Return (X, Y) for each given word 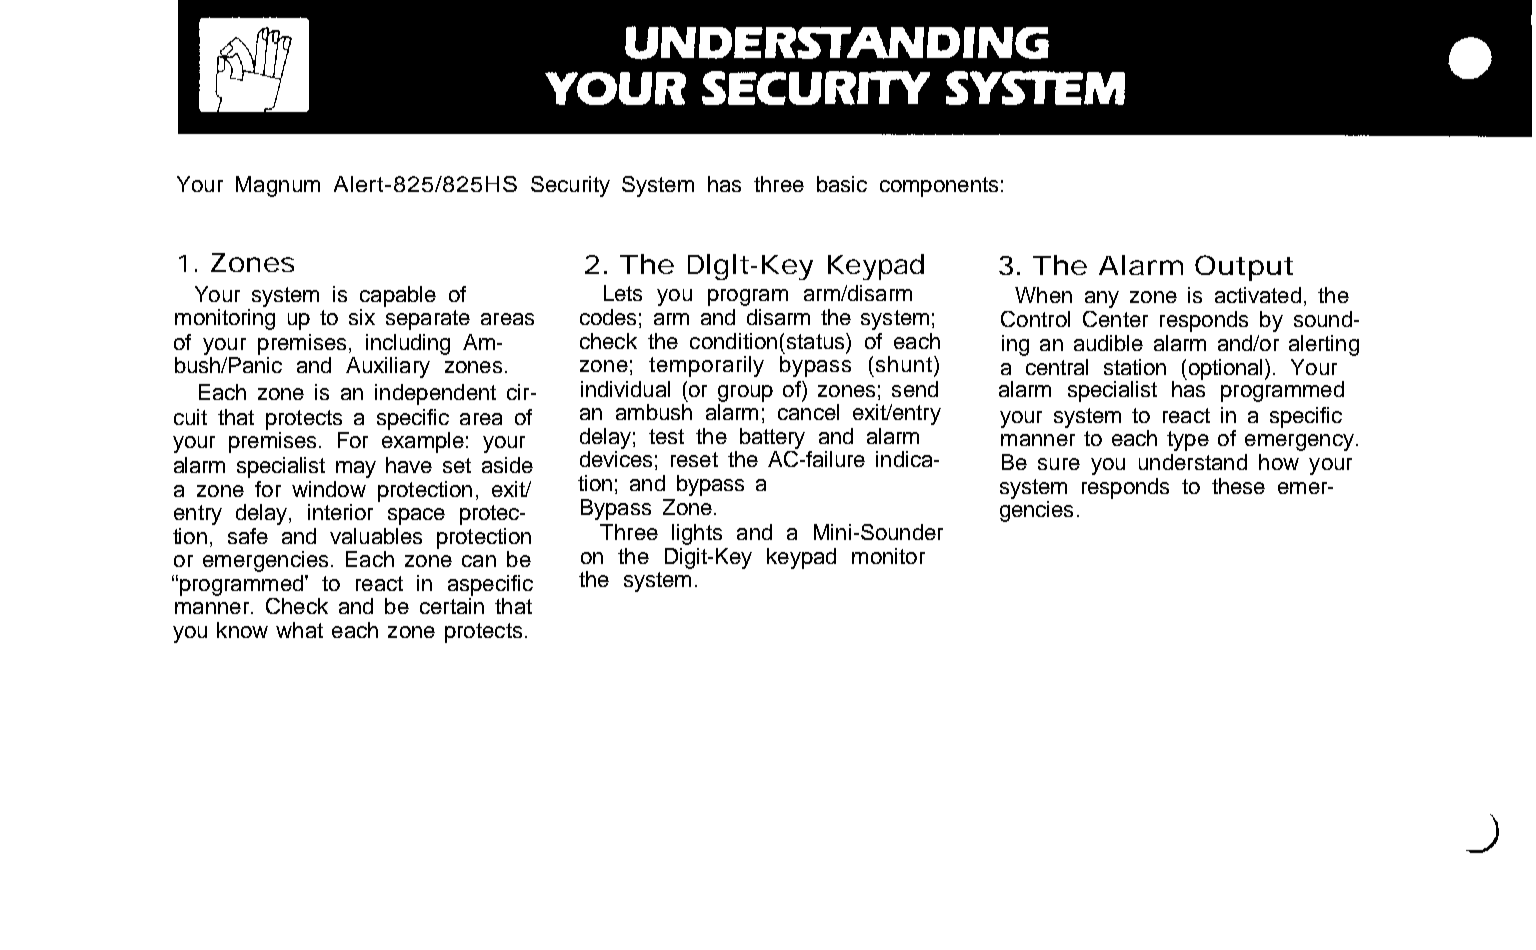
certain (452, 606)
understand (1193, 462)
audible (1108, 343)
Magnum (278, 186)
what (299, 630)
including (408, 344)
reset (694, 459)
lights (697, 534)
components (939, 187)
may (356, 469)
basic (842, 184)
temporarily (706, 366)
